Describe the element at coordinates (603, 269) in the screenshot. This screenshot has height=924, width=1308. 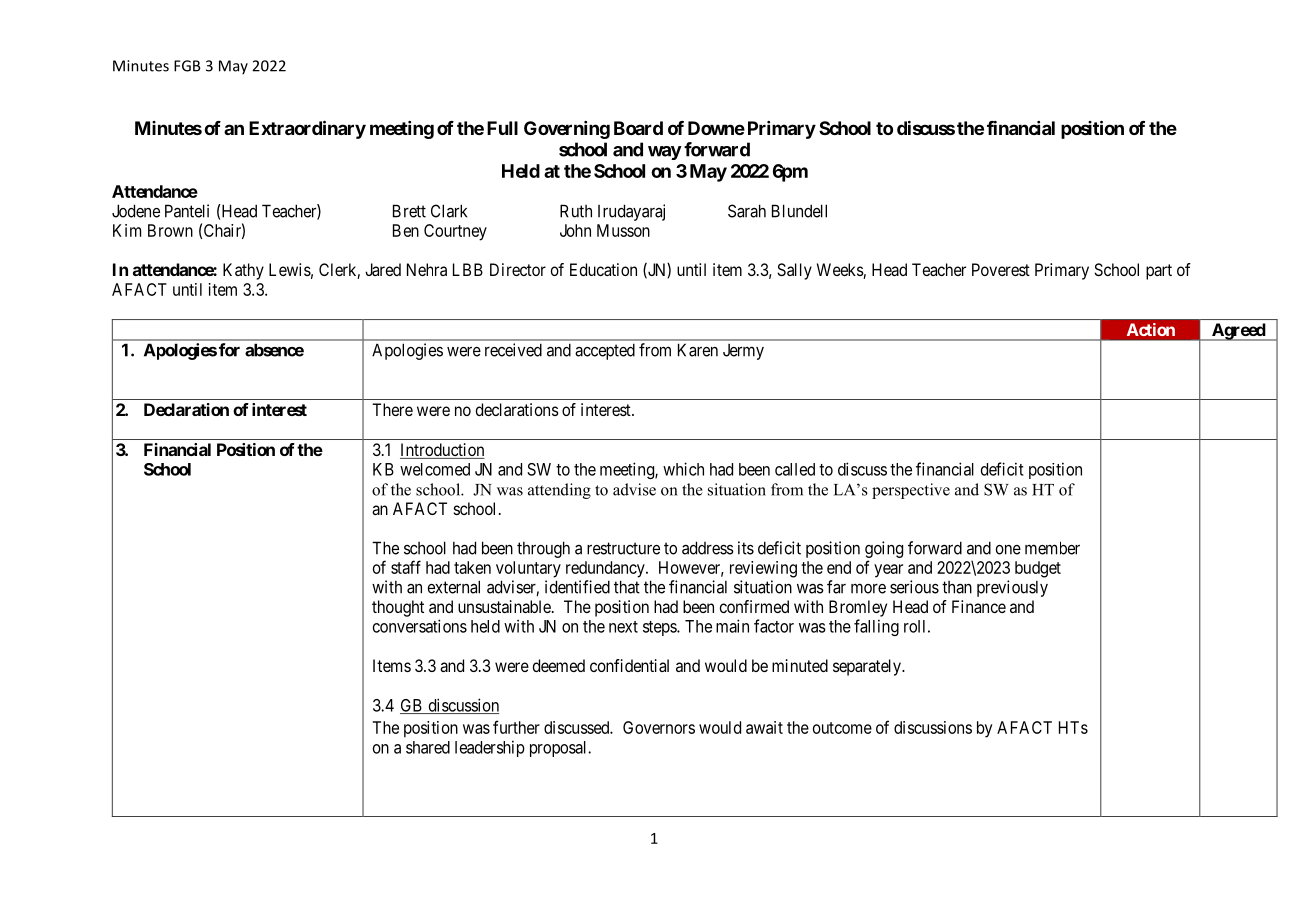
I see `Education` at that location.
